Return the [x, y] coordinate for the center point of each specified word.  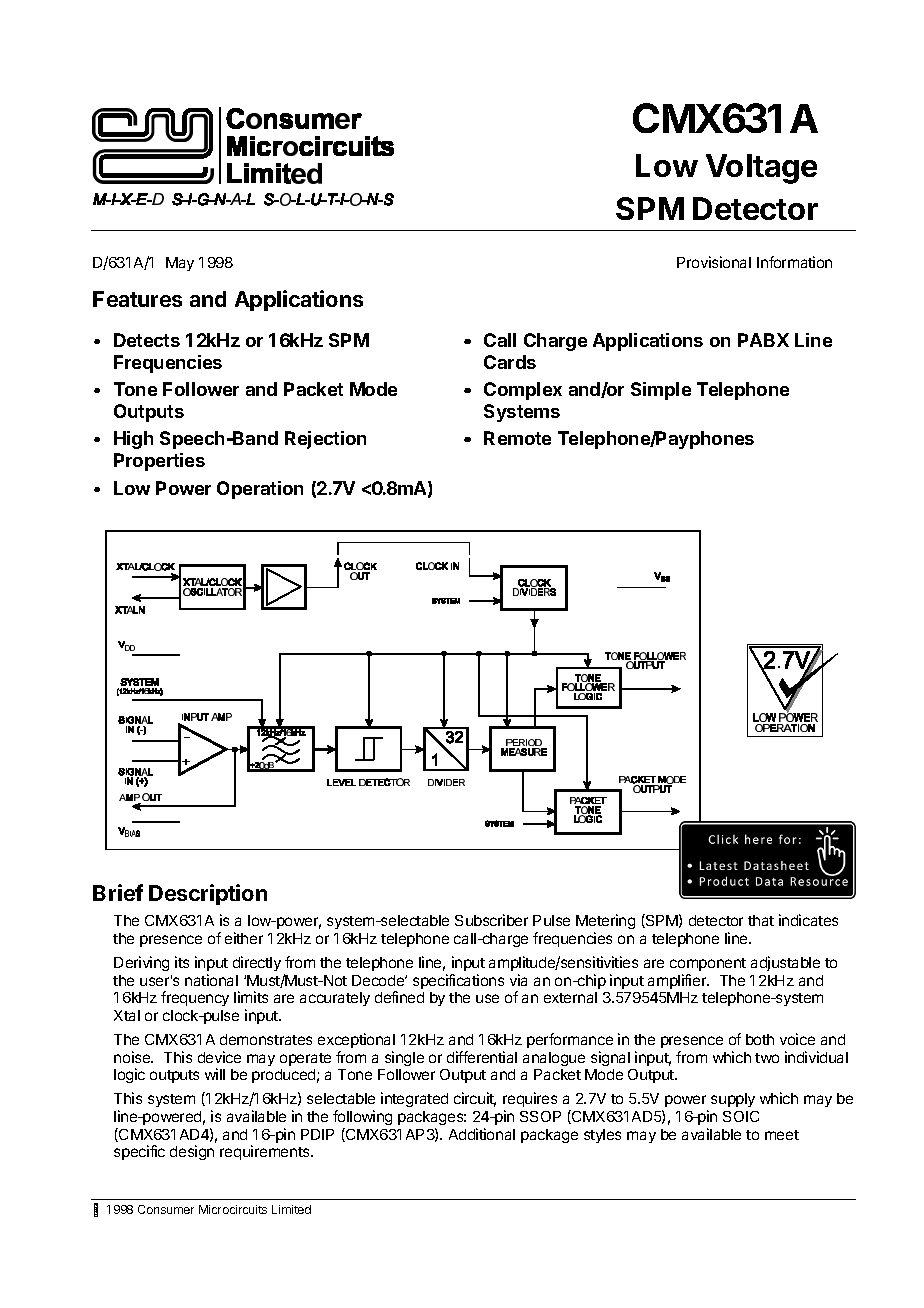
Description [208, 894]
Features [137, 299]
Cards [510, 362]
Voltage [761, 169]
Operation [260, 490]
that [761, 920]
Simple [661, 391]
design [192, 1152]
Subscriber [491, 920]
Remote [517, 438]
